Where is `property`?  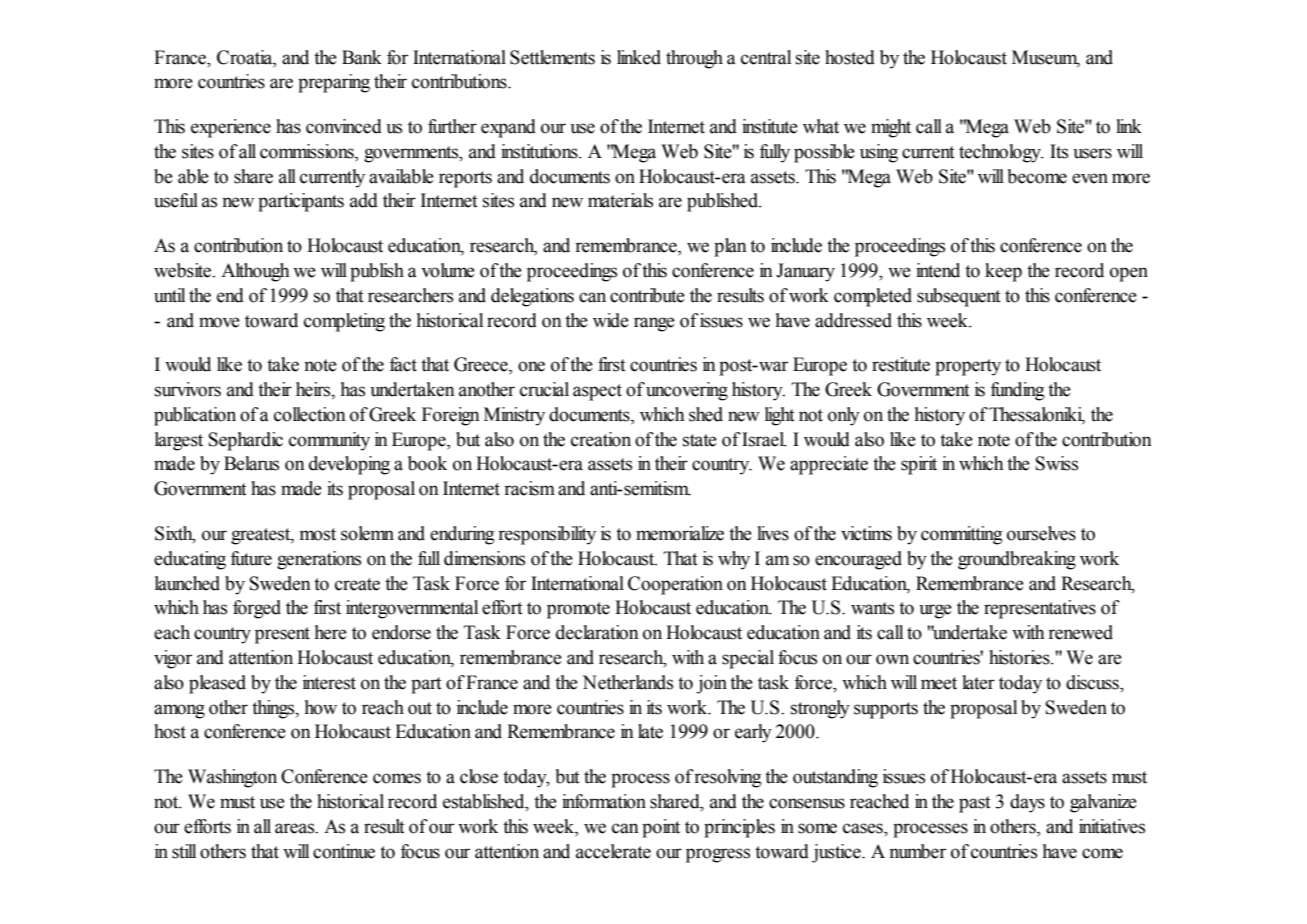 property is located at coordinates (968, 367).
